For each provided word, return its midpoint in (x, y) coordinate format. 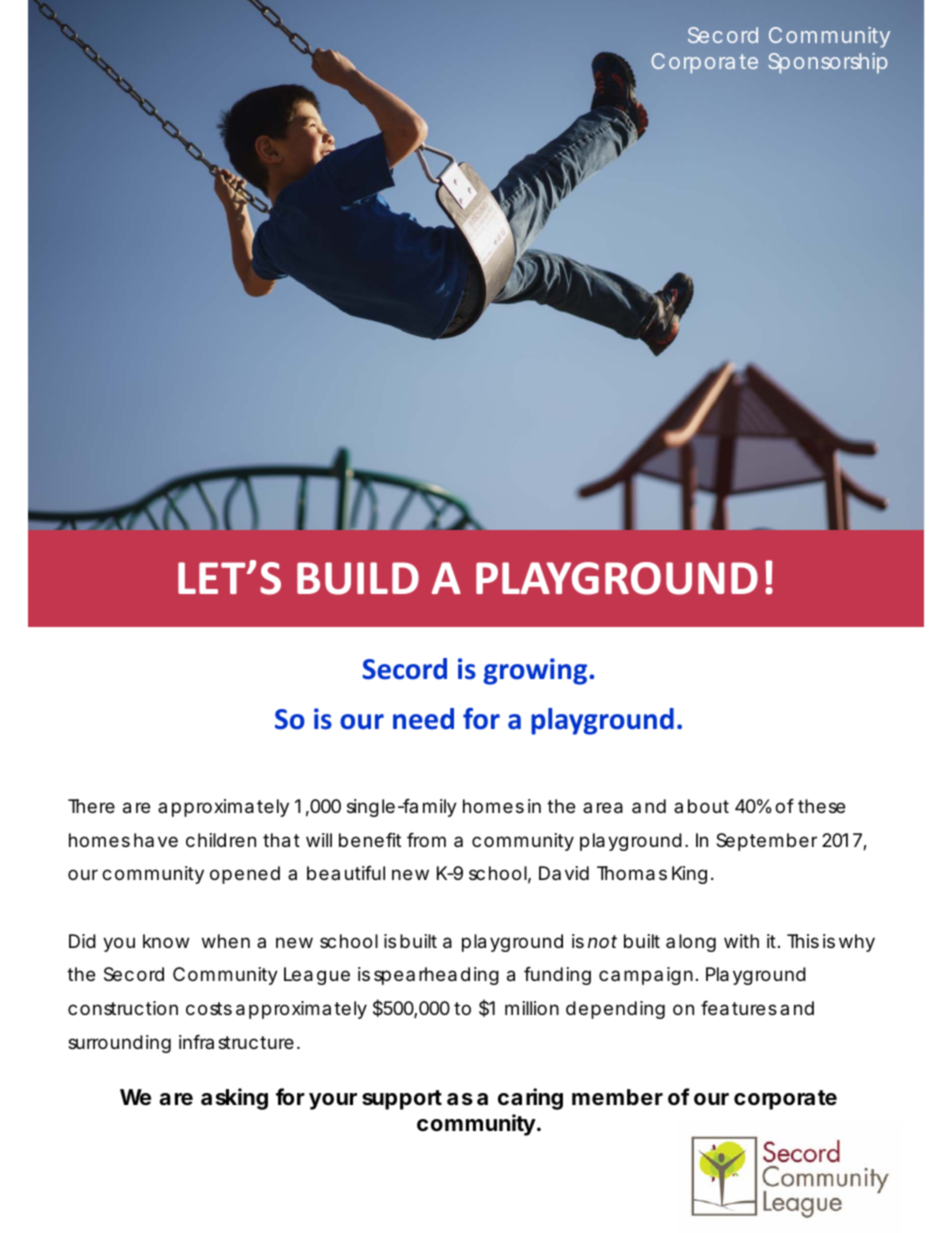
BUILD (358, 578)
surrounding (119, 1044)
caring (530, 1099)
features (739, 1008)
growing (536, 671)
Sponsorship (827, 63)
